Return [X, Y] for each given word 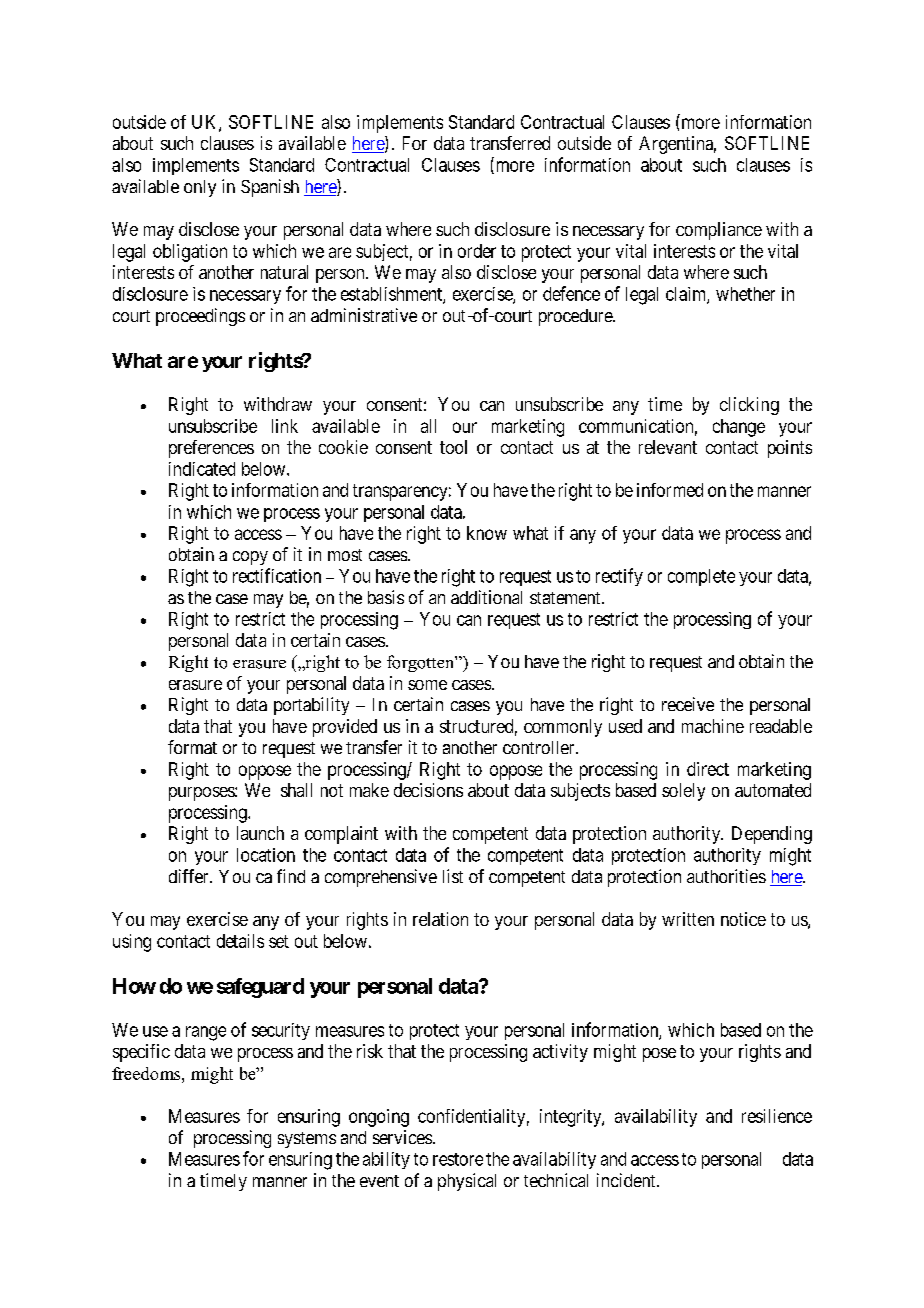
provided [345, 728]
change [739, 428]
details [240, 941]
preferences [211, 449]
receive [688, 704]
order [477, 251]
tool [453, 447]
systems [307, 1140]
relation [440, 919]
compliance [719, 231]
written [688, 919]
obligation [190, 253]
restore [458, 1159]
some [427, 685]
